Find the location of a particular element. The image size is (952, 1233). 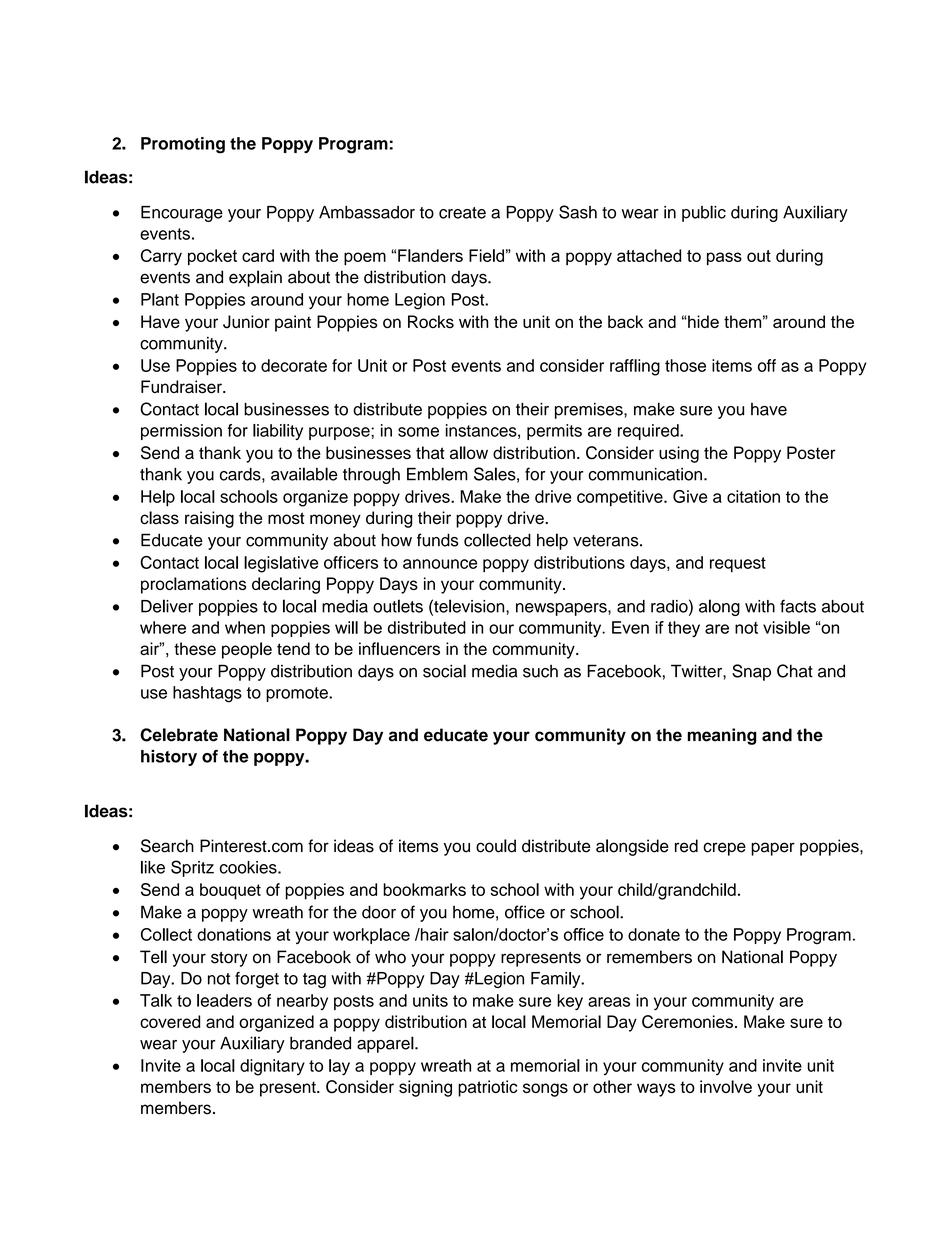

they is located at coordinates (684, 629).
